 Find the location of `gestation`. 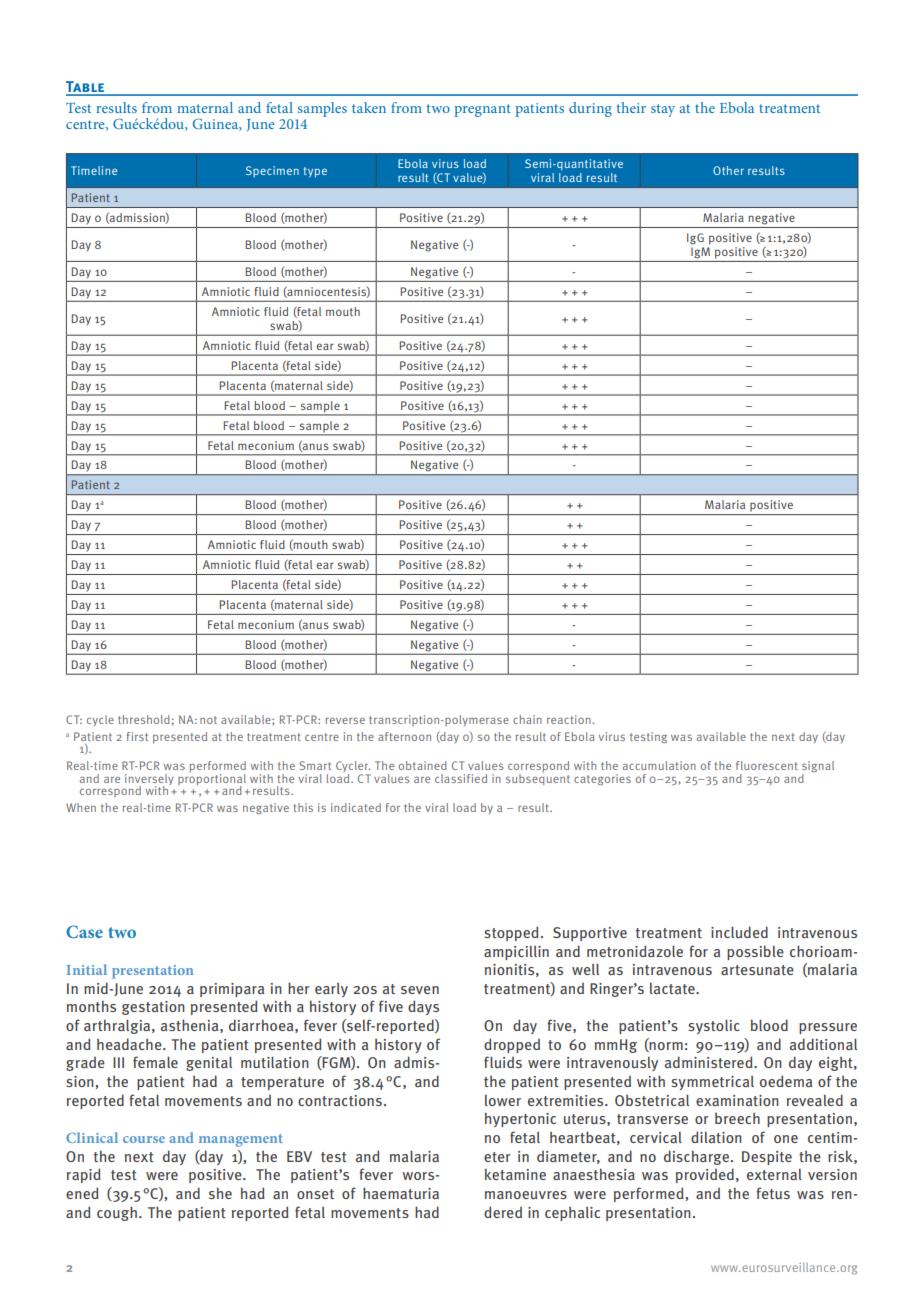

gestation is located at coordinates (153, 1008).
